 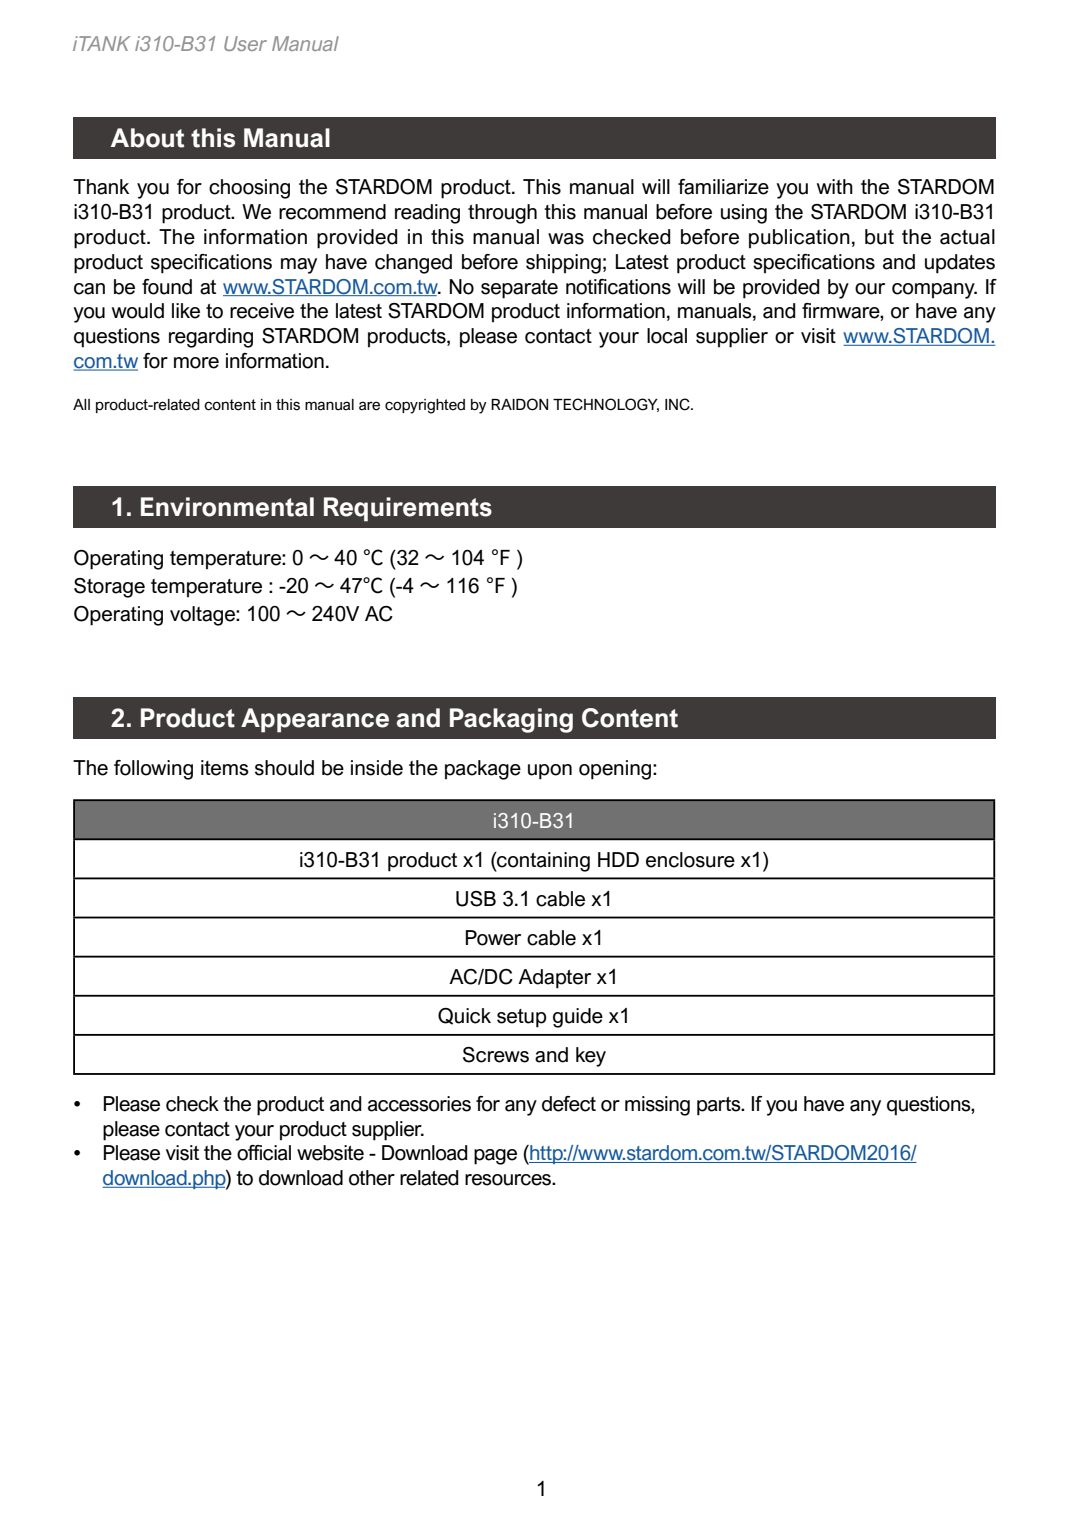 I want to click on official, so click(x=264, y=1153).
